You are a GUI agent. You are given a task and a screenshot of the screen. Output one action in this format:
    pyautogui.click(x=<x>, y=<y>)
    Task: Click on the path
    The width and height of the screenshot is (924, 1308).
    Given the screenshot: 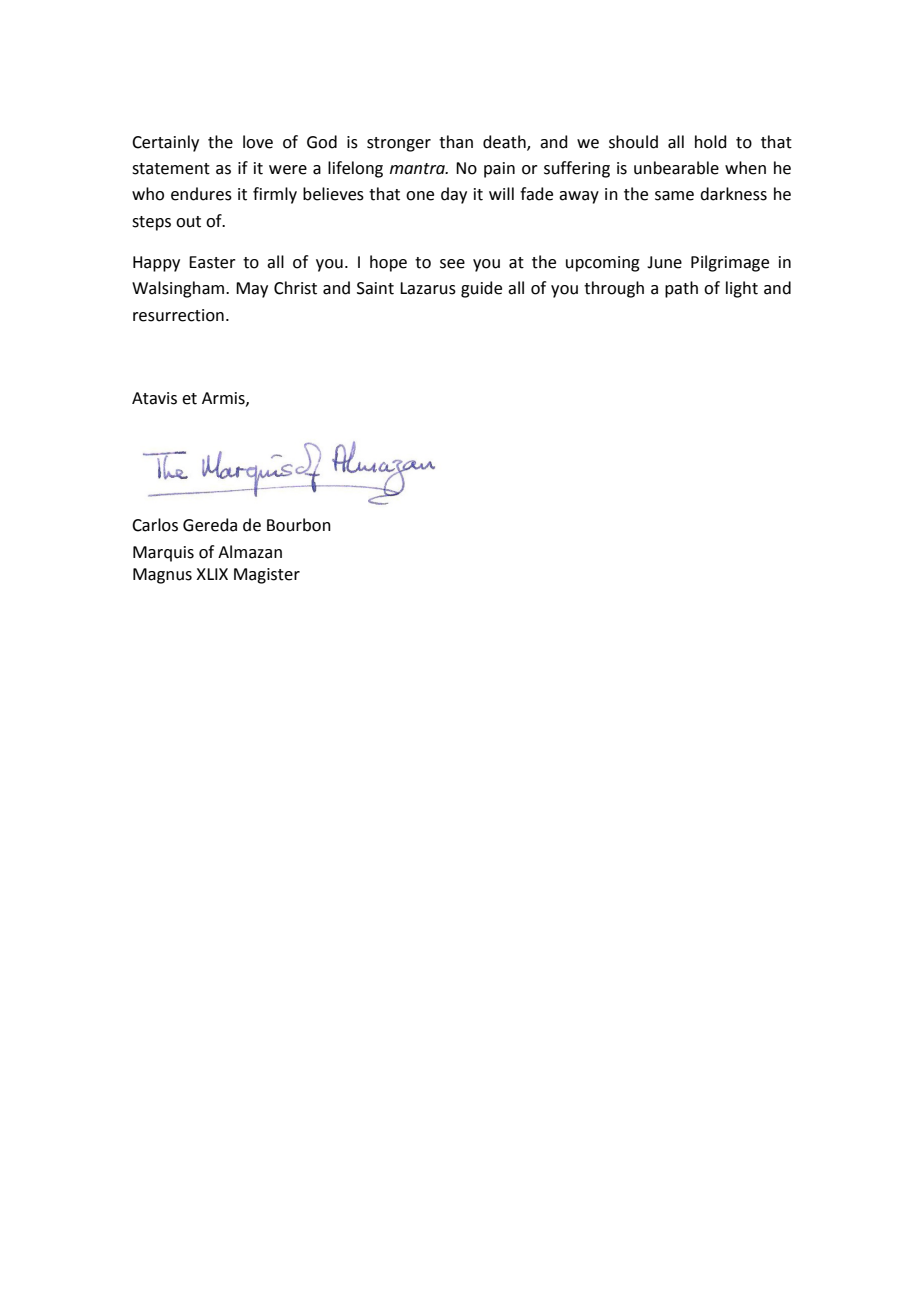 What is the action you would take?
    pyautogui.click(x=681, y=289)
